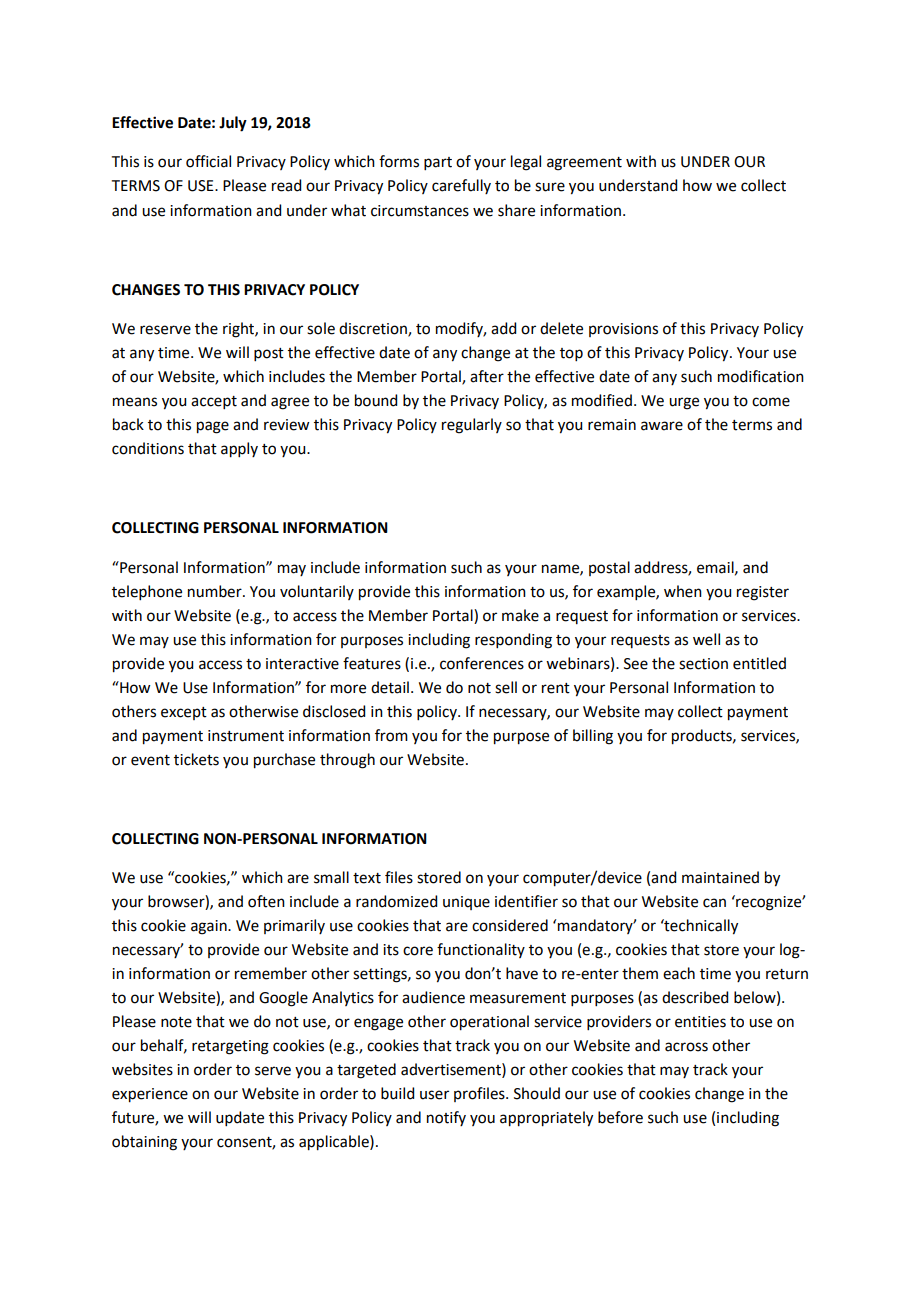 The width and height of the screenshot is (924, 1308). Describe the element at coordinates (526, 163) in the screenshot. I see `legal` at that location.
